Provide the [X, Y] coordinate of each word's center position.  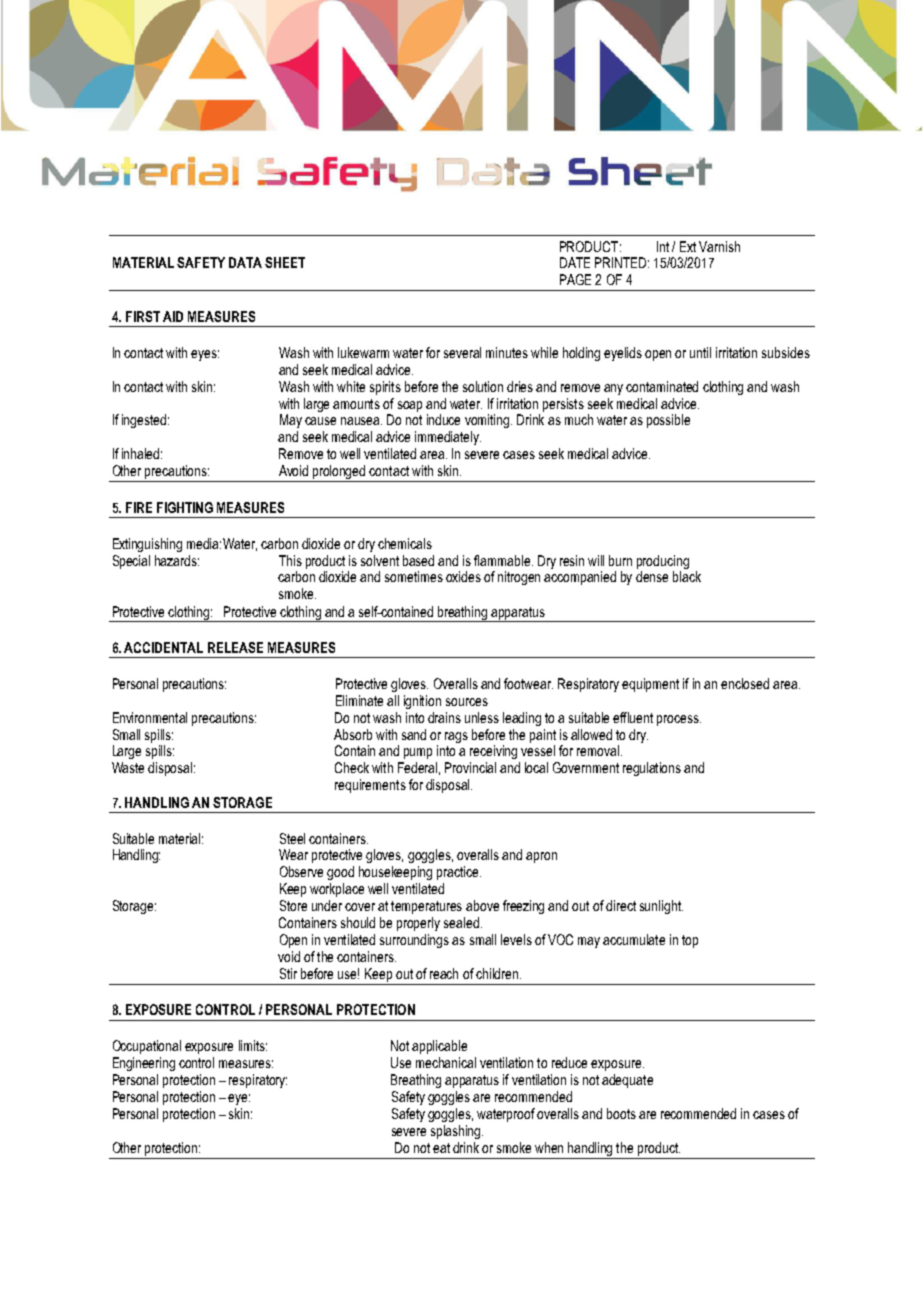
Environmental [150, 717]
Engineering [144, 1064]
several [462, 352]
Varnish [719, 246]
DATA [245, 262]
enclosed [745, 683]
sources [467, 702]
